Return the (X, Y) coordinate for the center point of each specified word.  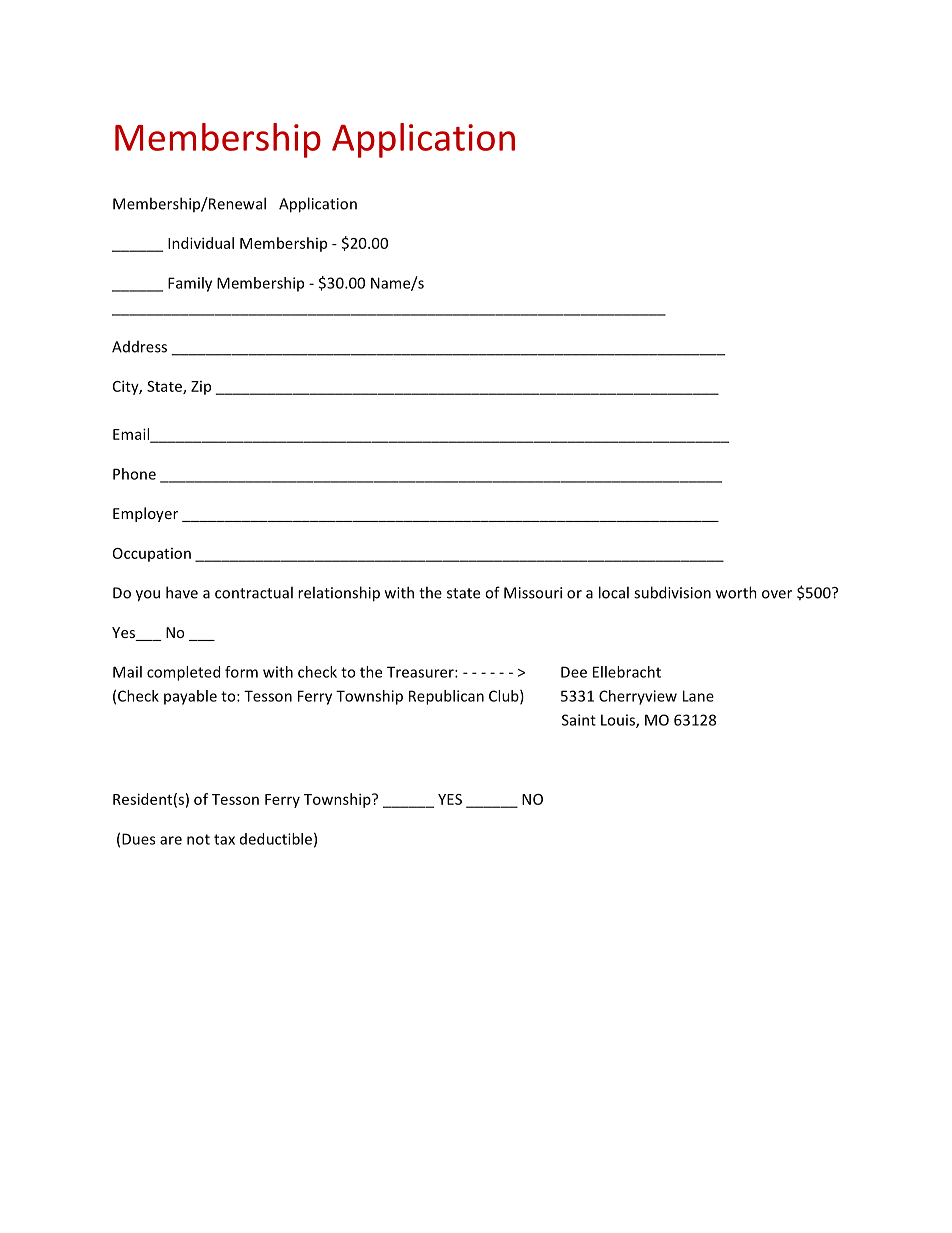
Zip (201, 388)
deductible (276, 839)
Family (190, 284)
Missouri (533, 593)
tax (224, 839)
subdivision (672, 592)
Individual (201, 243)
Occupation (152, 555)
